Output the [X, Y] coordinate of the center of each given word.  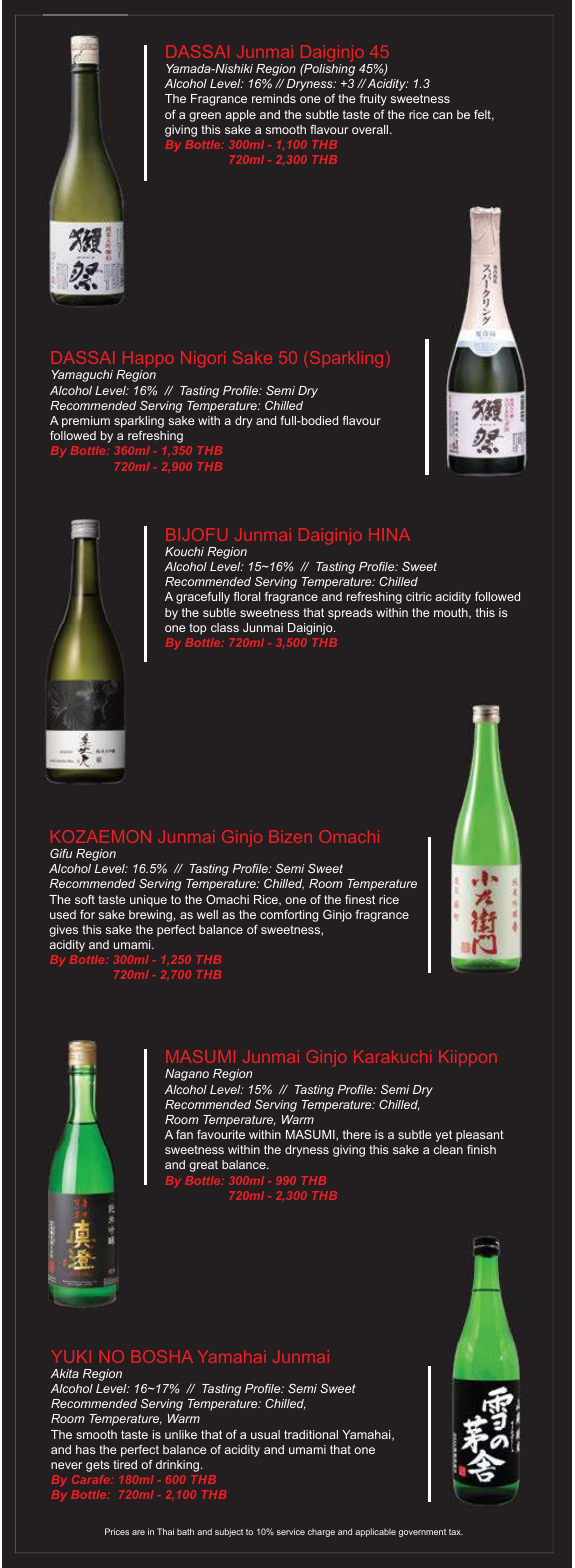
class [225, 627]
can [442, 115]
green [205, 117]
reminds [274, 98]
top [198, 629]
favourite [221, 1134]
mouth [452, 613]
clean [448, 1149]
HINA [389, 534]
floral [247, 596]
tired [125, 1464]
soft [85, 899]
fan [184, 1134]
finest [360, 899]
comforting [289, 916]
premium [86, 422]
